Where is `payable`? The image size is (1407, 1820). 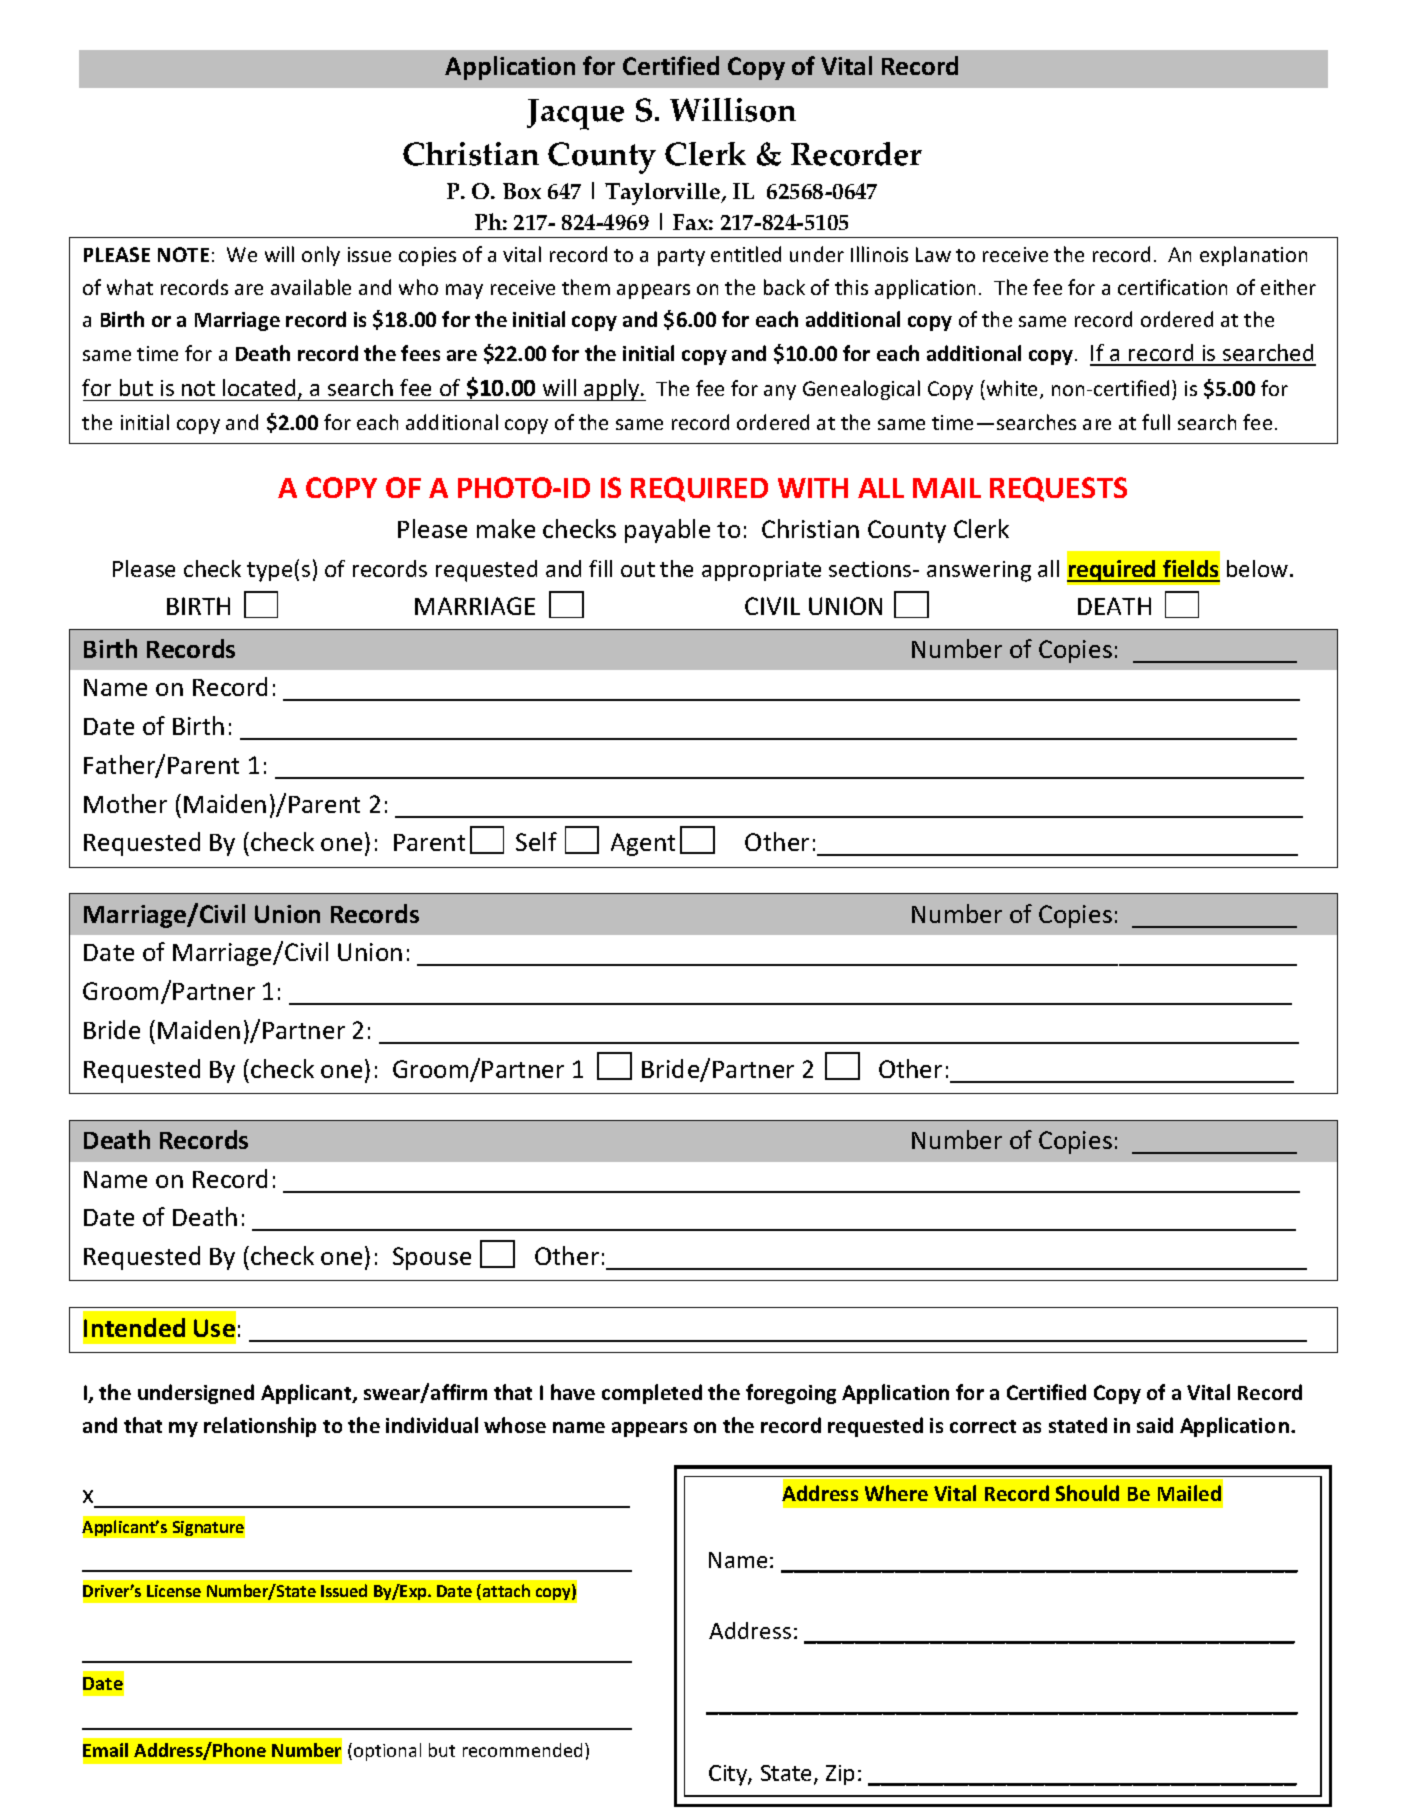
payable is located at coordinates (667, 531).
